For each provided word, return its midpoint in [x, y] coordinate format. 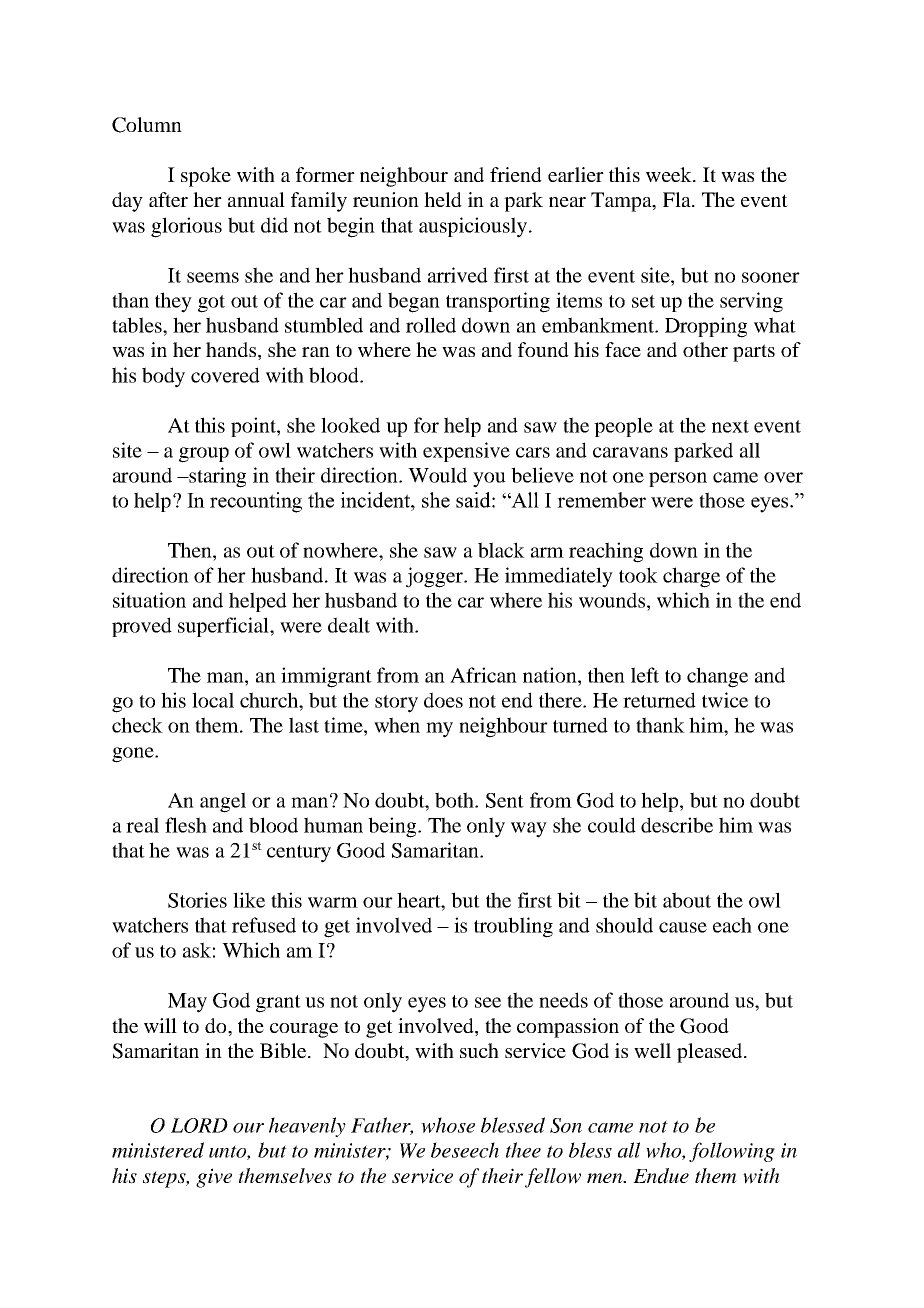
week [670, 174]
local [213, 700]
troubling [513, 927]
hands [232, 351]
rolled [431, 325]
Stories [197, 900]
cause [683, 927]
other [705, 349]
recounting [256, 502]
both [455, 800]
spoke [206, 177]
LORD [199, 1125]
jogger [436, 577]
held [443, 199]
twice [725, 700]
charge [691, 577]
